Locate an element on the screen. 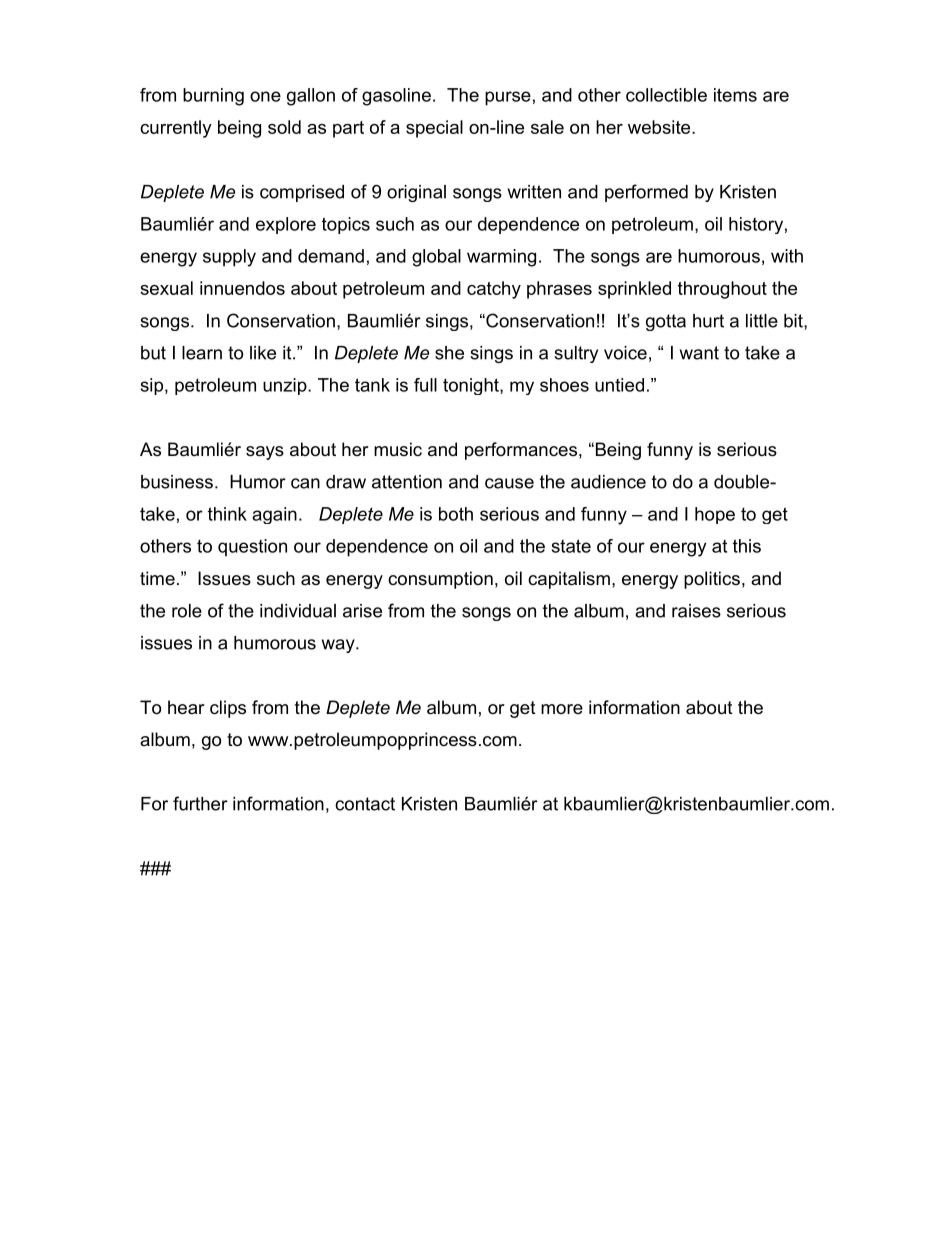  further is located at coordinates (200, 803).
